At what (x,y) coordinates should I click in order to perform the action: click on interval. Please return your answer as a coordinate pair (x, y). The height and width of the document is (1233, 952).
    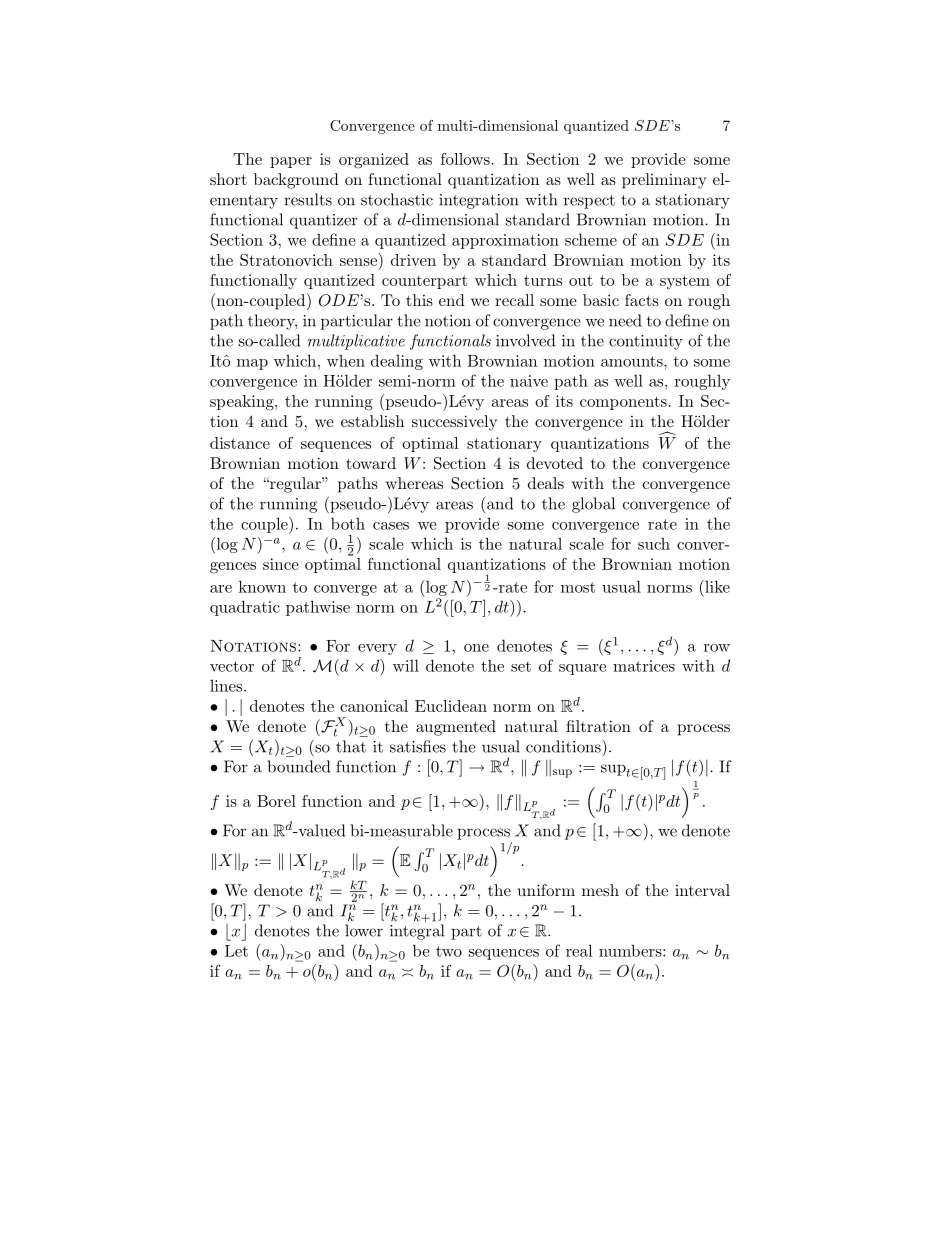
    Looking at the image, I should click on (702, 890).
